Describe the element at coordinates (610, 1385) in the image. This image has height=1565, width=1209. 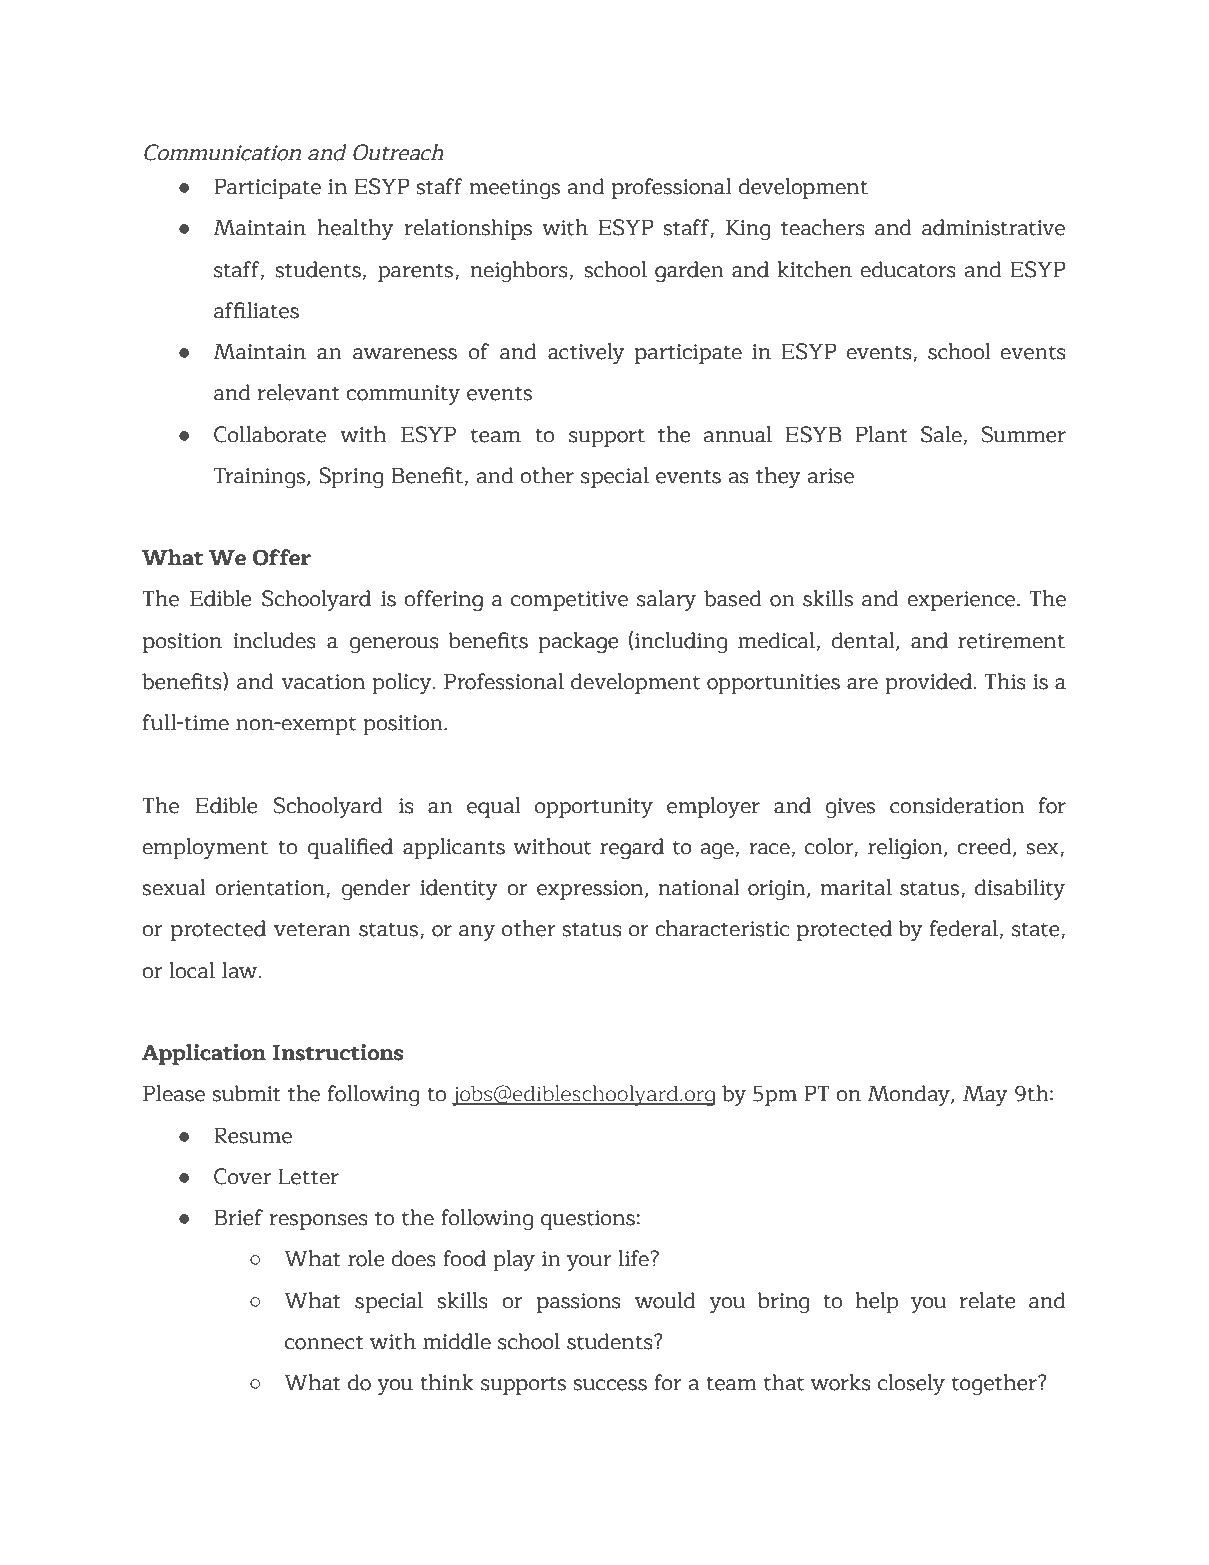
I see `success` at that location.
